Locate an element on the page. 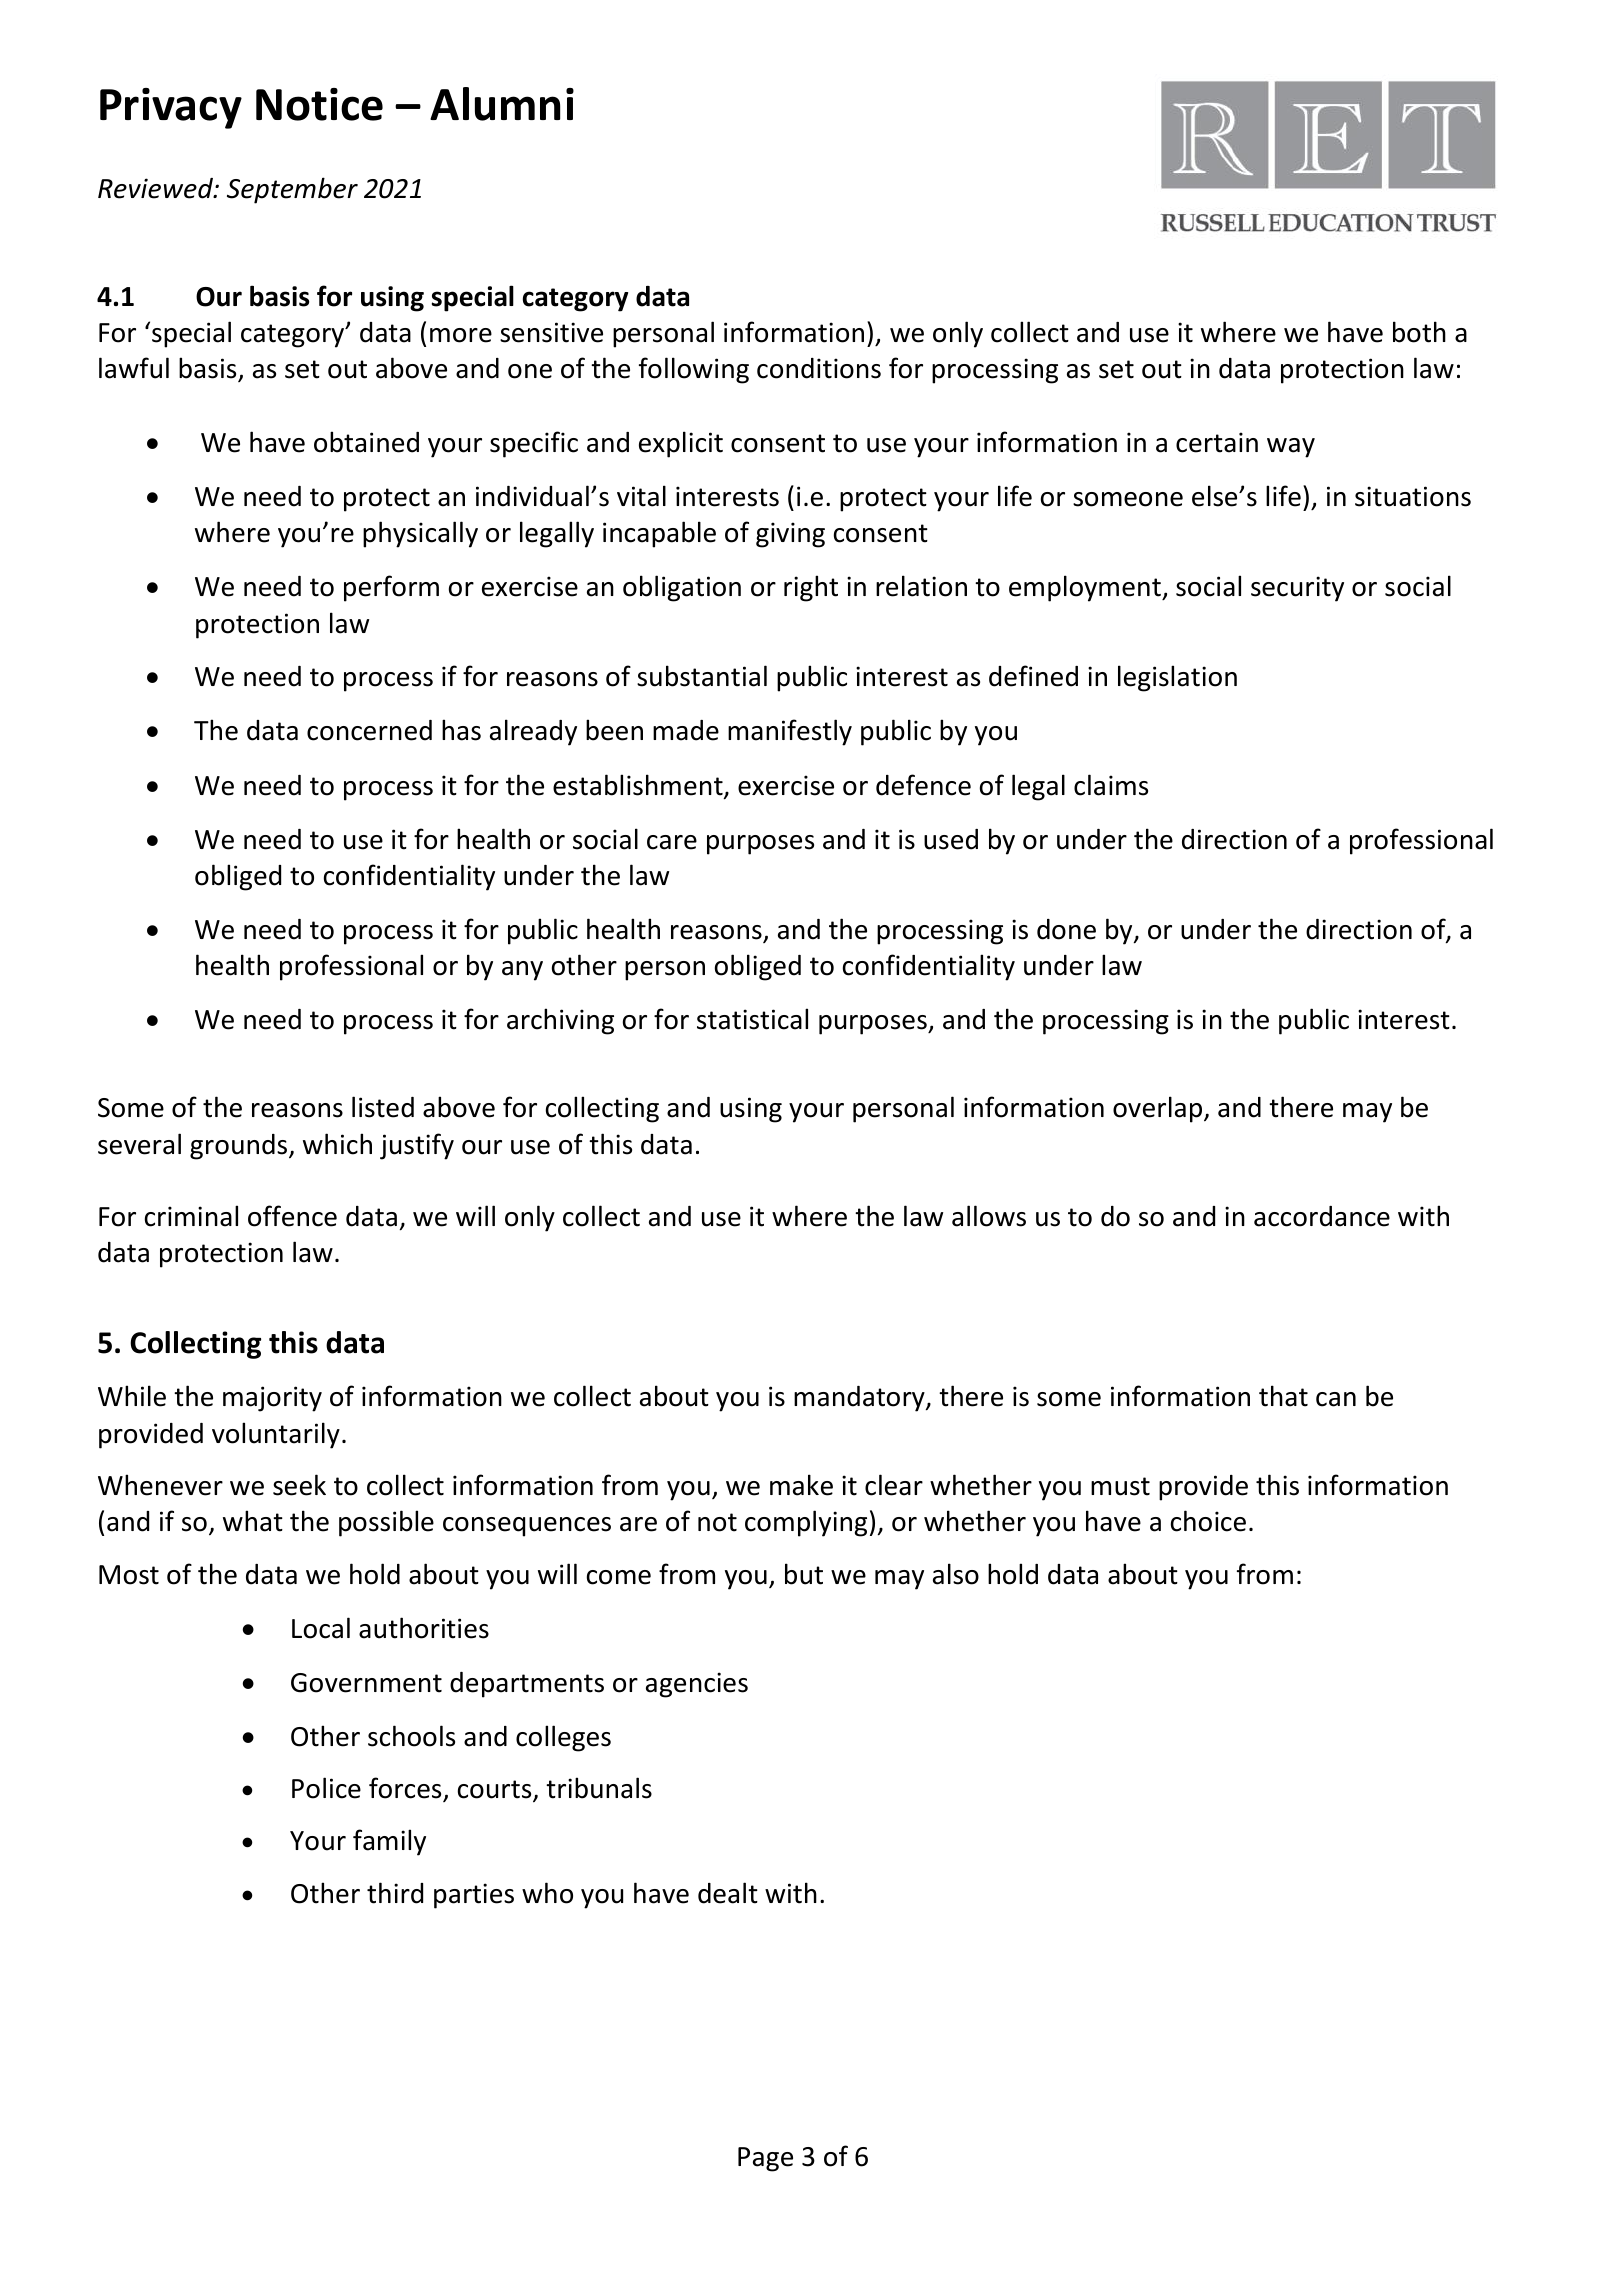  conditions is located at coordinates (819, 368).
